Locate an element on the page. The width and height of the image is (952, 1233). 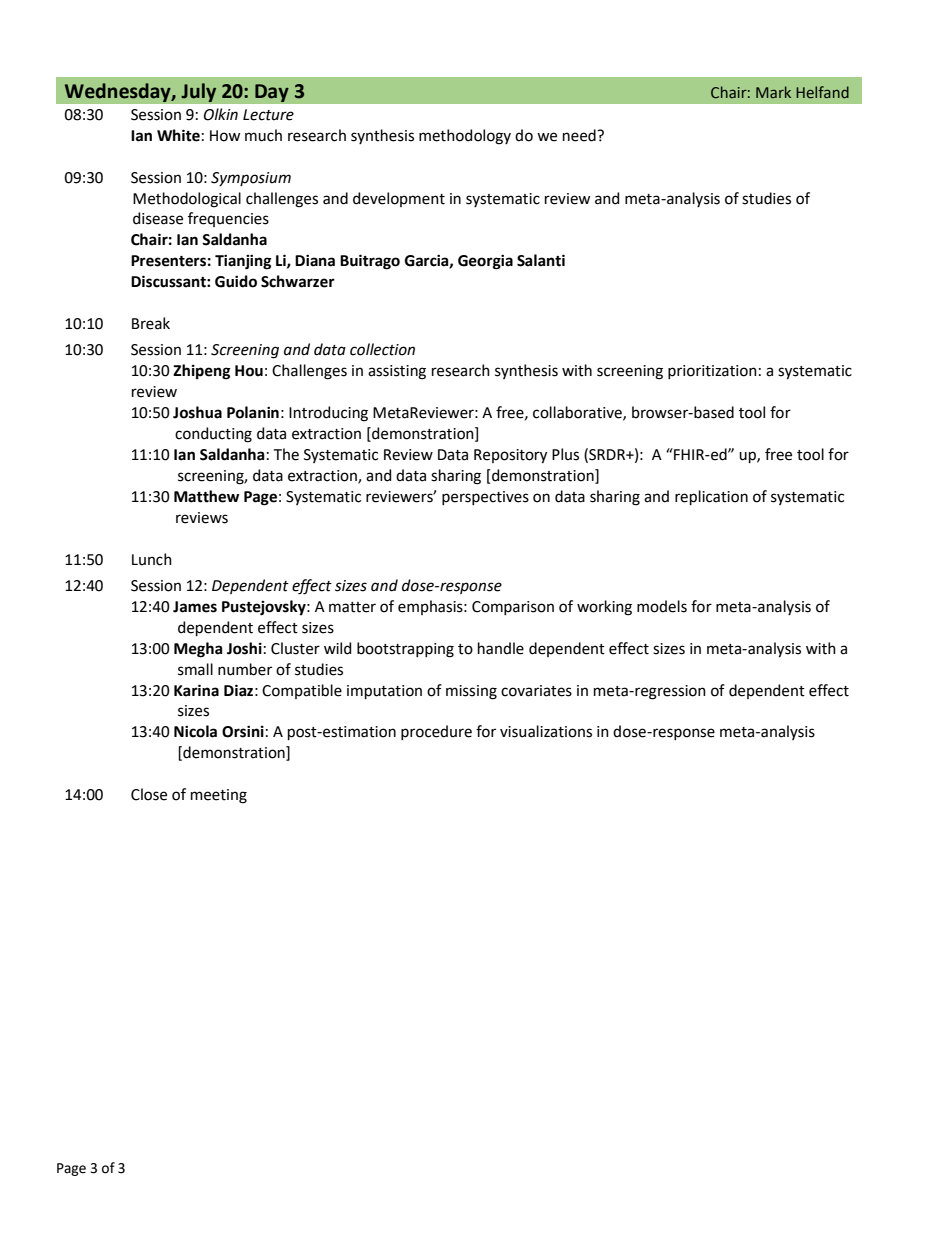
meeting is located at coordinates (219, 796).
